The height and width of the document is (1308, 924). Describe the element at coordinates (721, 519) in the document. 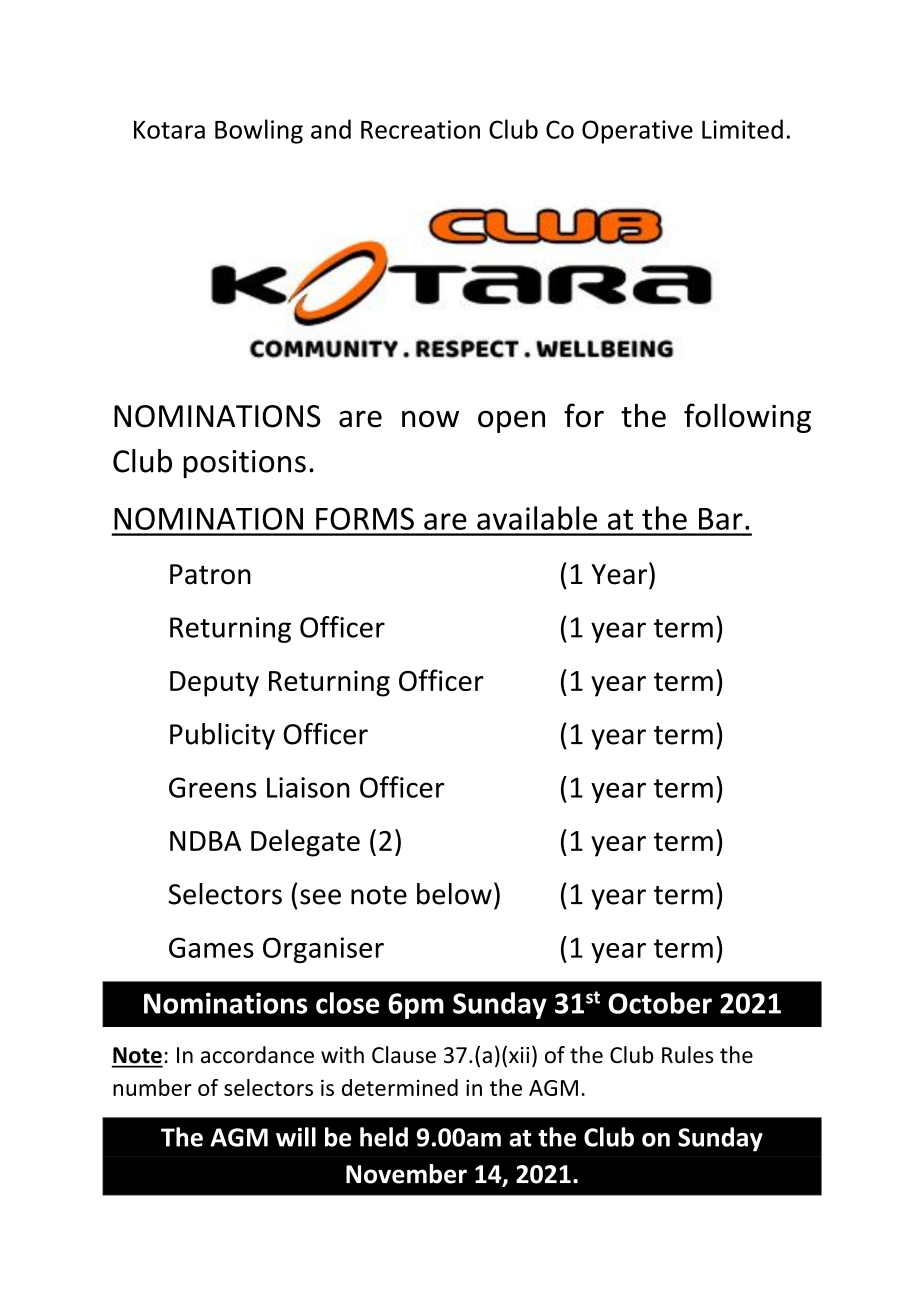

I see `Bar` at that location.
